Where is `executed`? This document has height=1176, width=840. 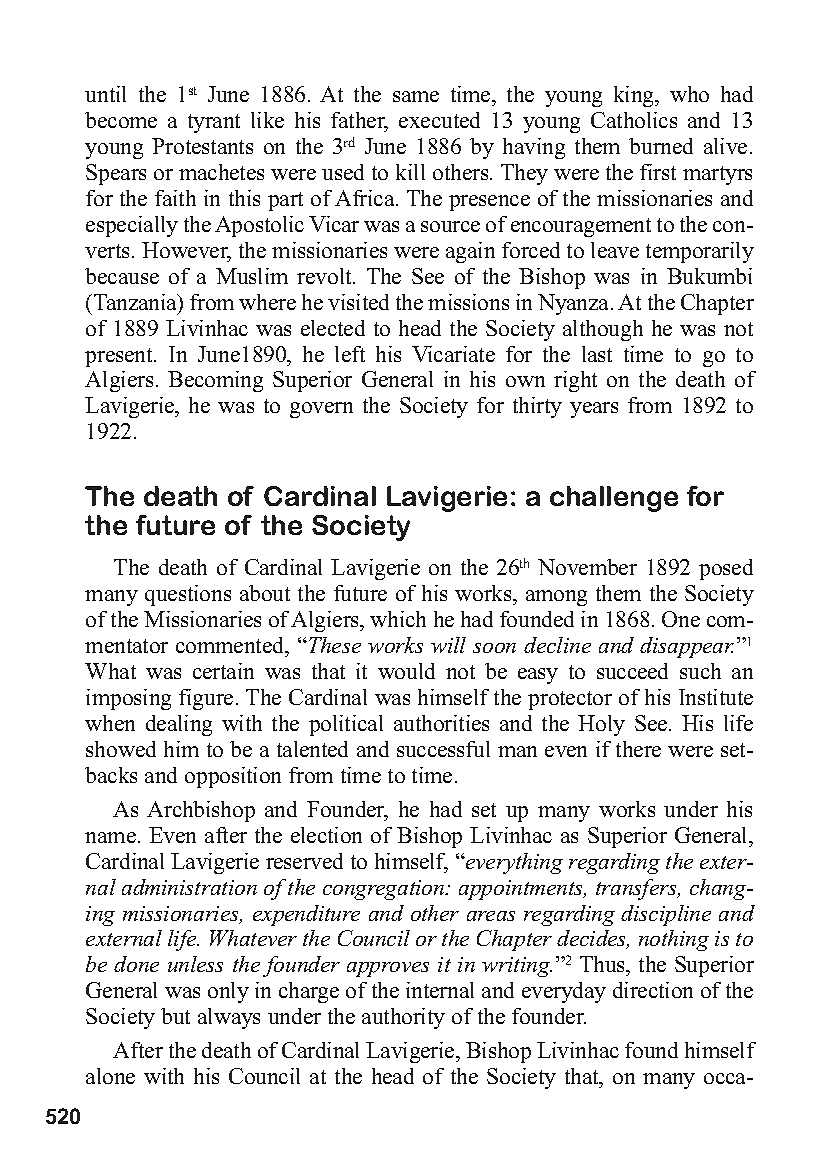
executed is located at coordinates (439, 120).
